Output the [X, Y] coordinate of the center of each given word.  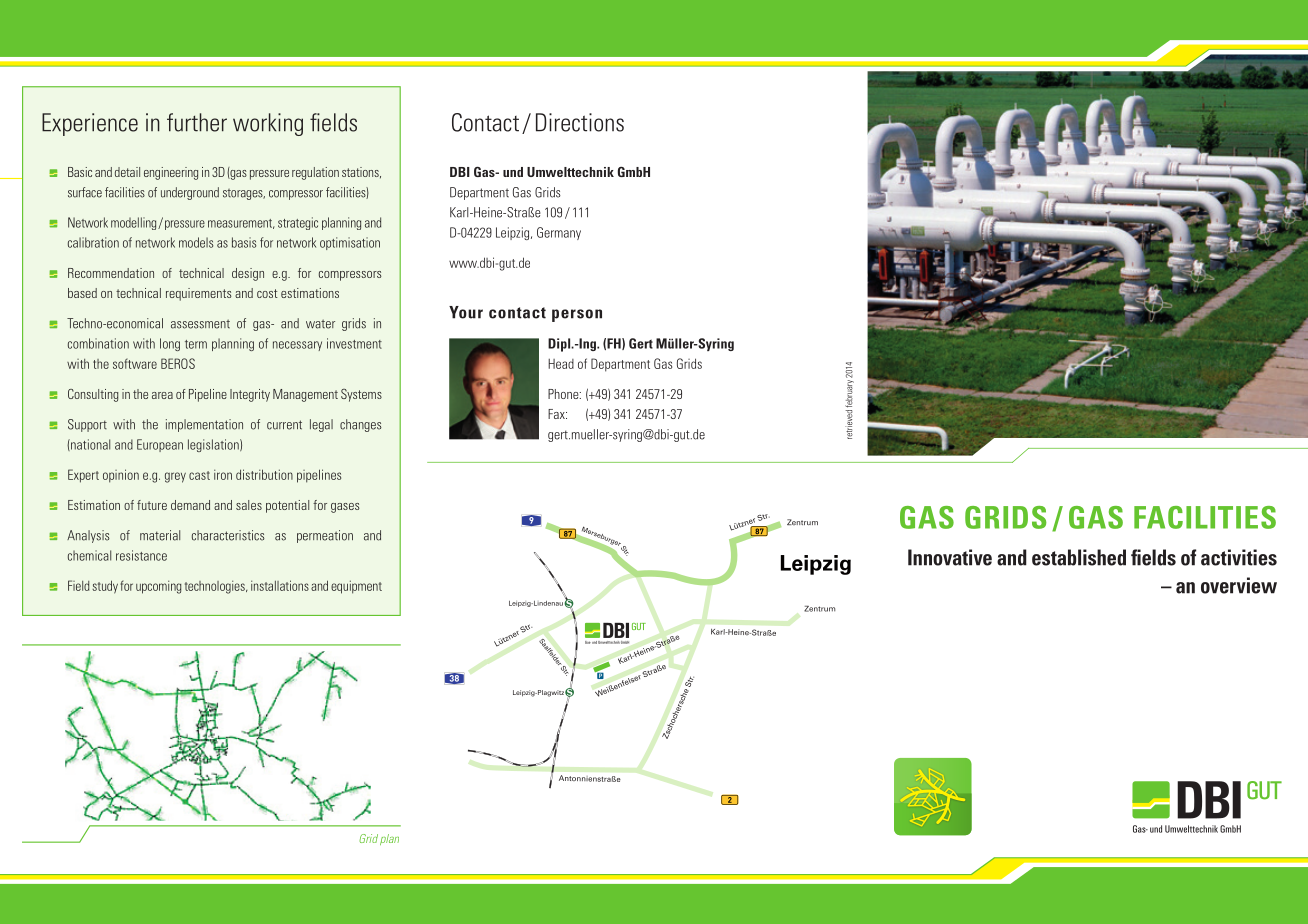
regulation [315, 173]
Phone [564, 394]
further [197, 122]
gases [345, 508]
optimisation [350, 243]
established [1079, 557]
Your [466, 312]
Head [561, 364]
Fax [557, 414]
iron [223, 475]
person [577, 315]
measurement [241, 224]
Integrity [250, 395]
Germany [559, 233]
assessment [200, 324]
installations [280, 585]
